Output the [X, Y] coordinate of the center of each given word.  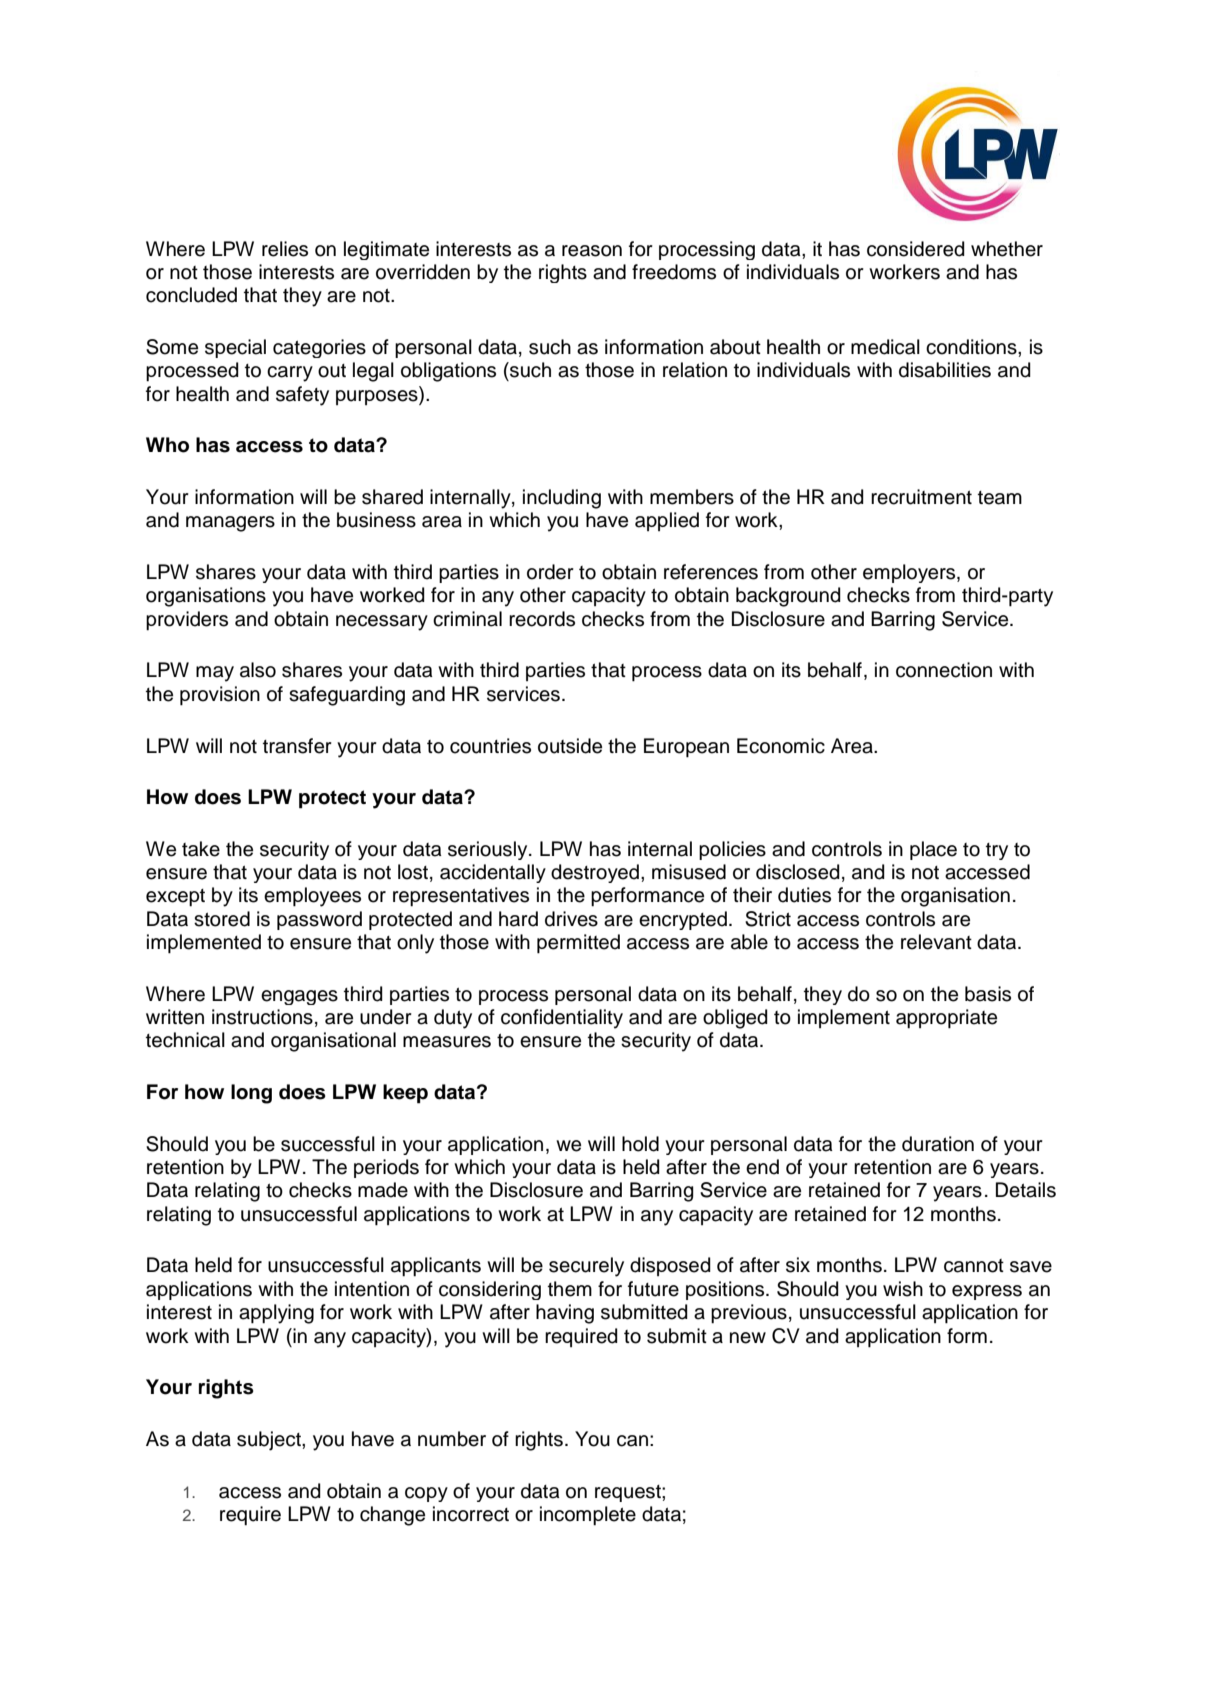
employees [312, 897]
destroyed [595, 873]
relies [285, 249]
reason [592, 251]
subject [270, 1441]
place [933, 850]
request [629, 1493]
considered [916, 249]
